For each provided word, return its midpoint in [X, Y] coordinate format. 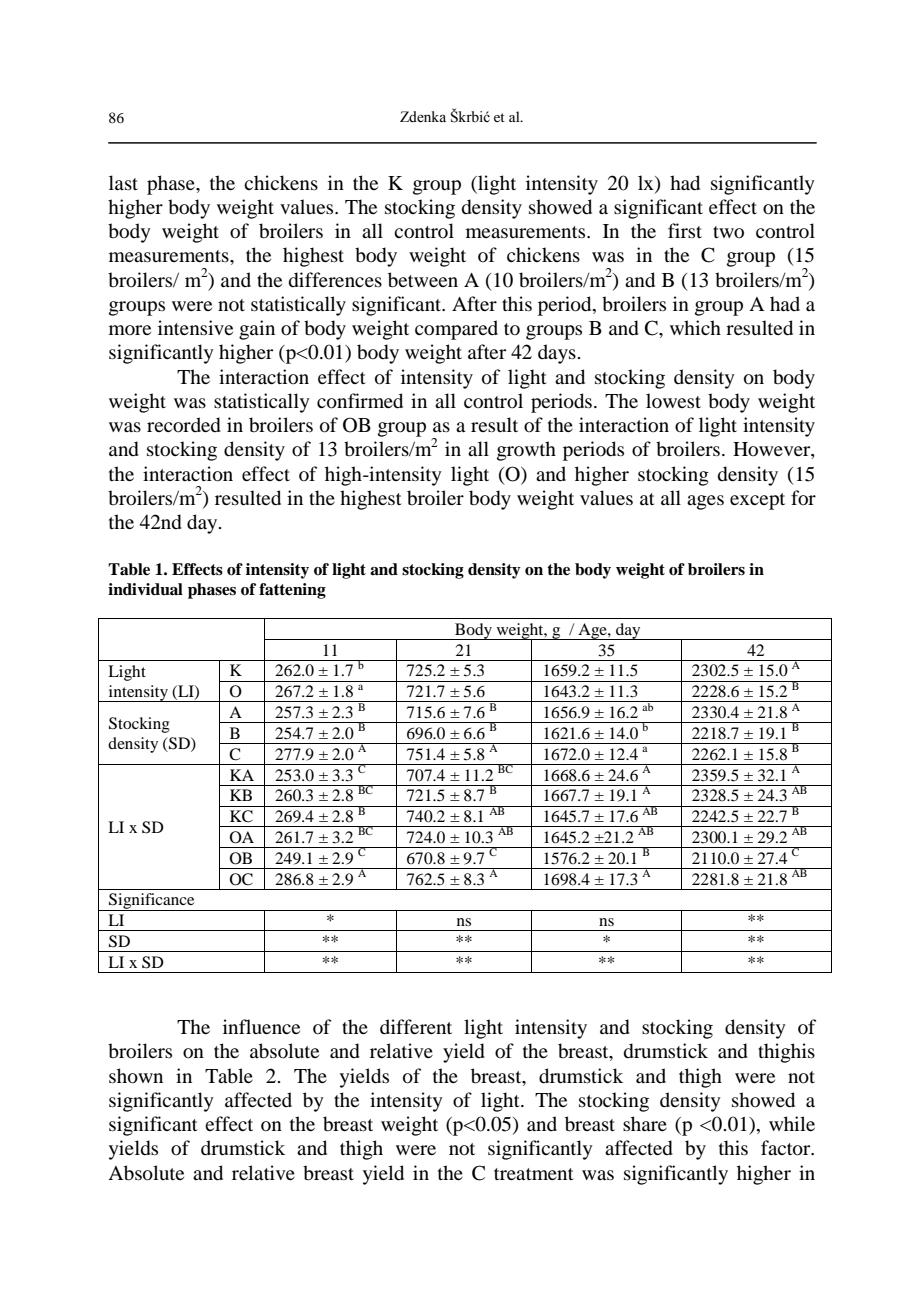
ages [705, 502]
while [792, 1123]
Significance [152, 902]
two [728, 232]
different [416, 1026]
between [423, 280]
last [123, 182]
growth [526, 451]
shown [136, 1076]
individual [145, 589]
